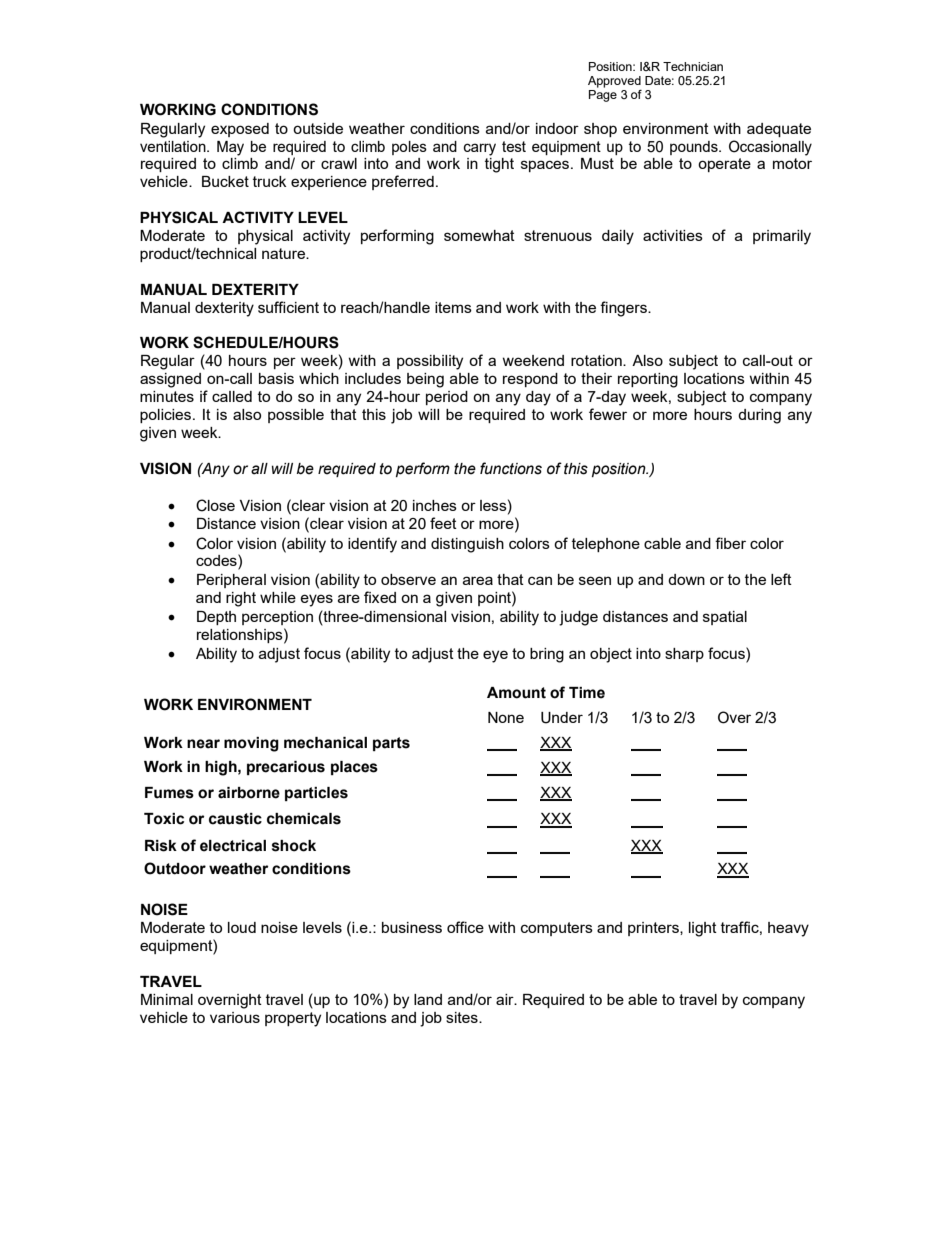 The width and height of the screenshot is (952, 1233). What do you see at coordinates (693, 66) in the screenshot?
I see `Technician` at bounding box center [693, 66].
